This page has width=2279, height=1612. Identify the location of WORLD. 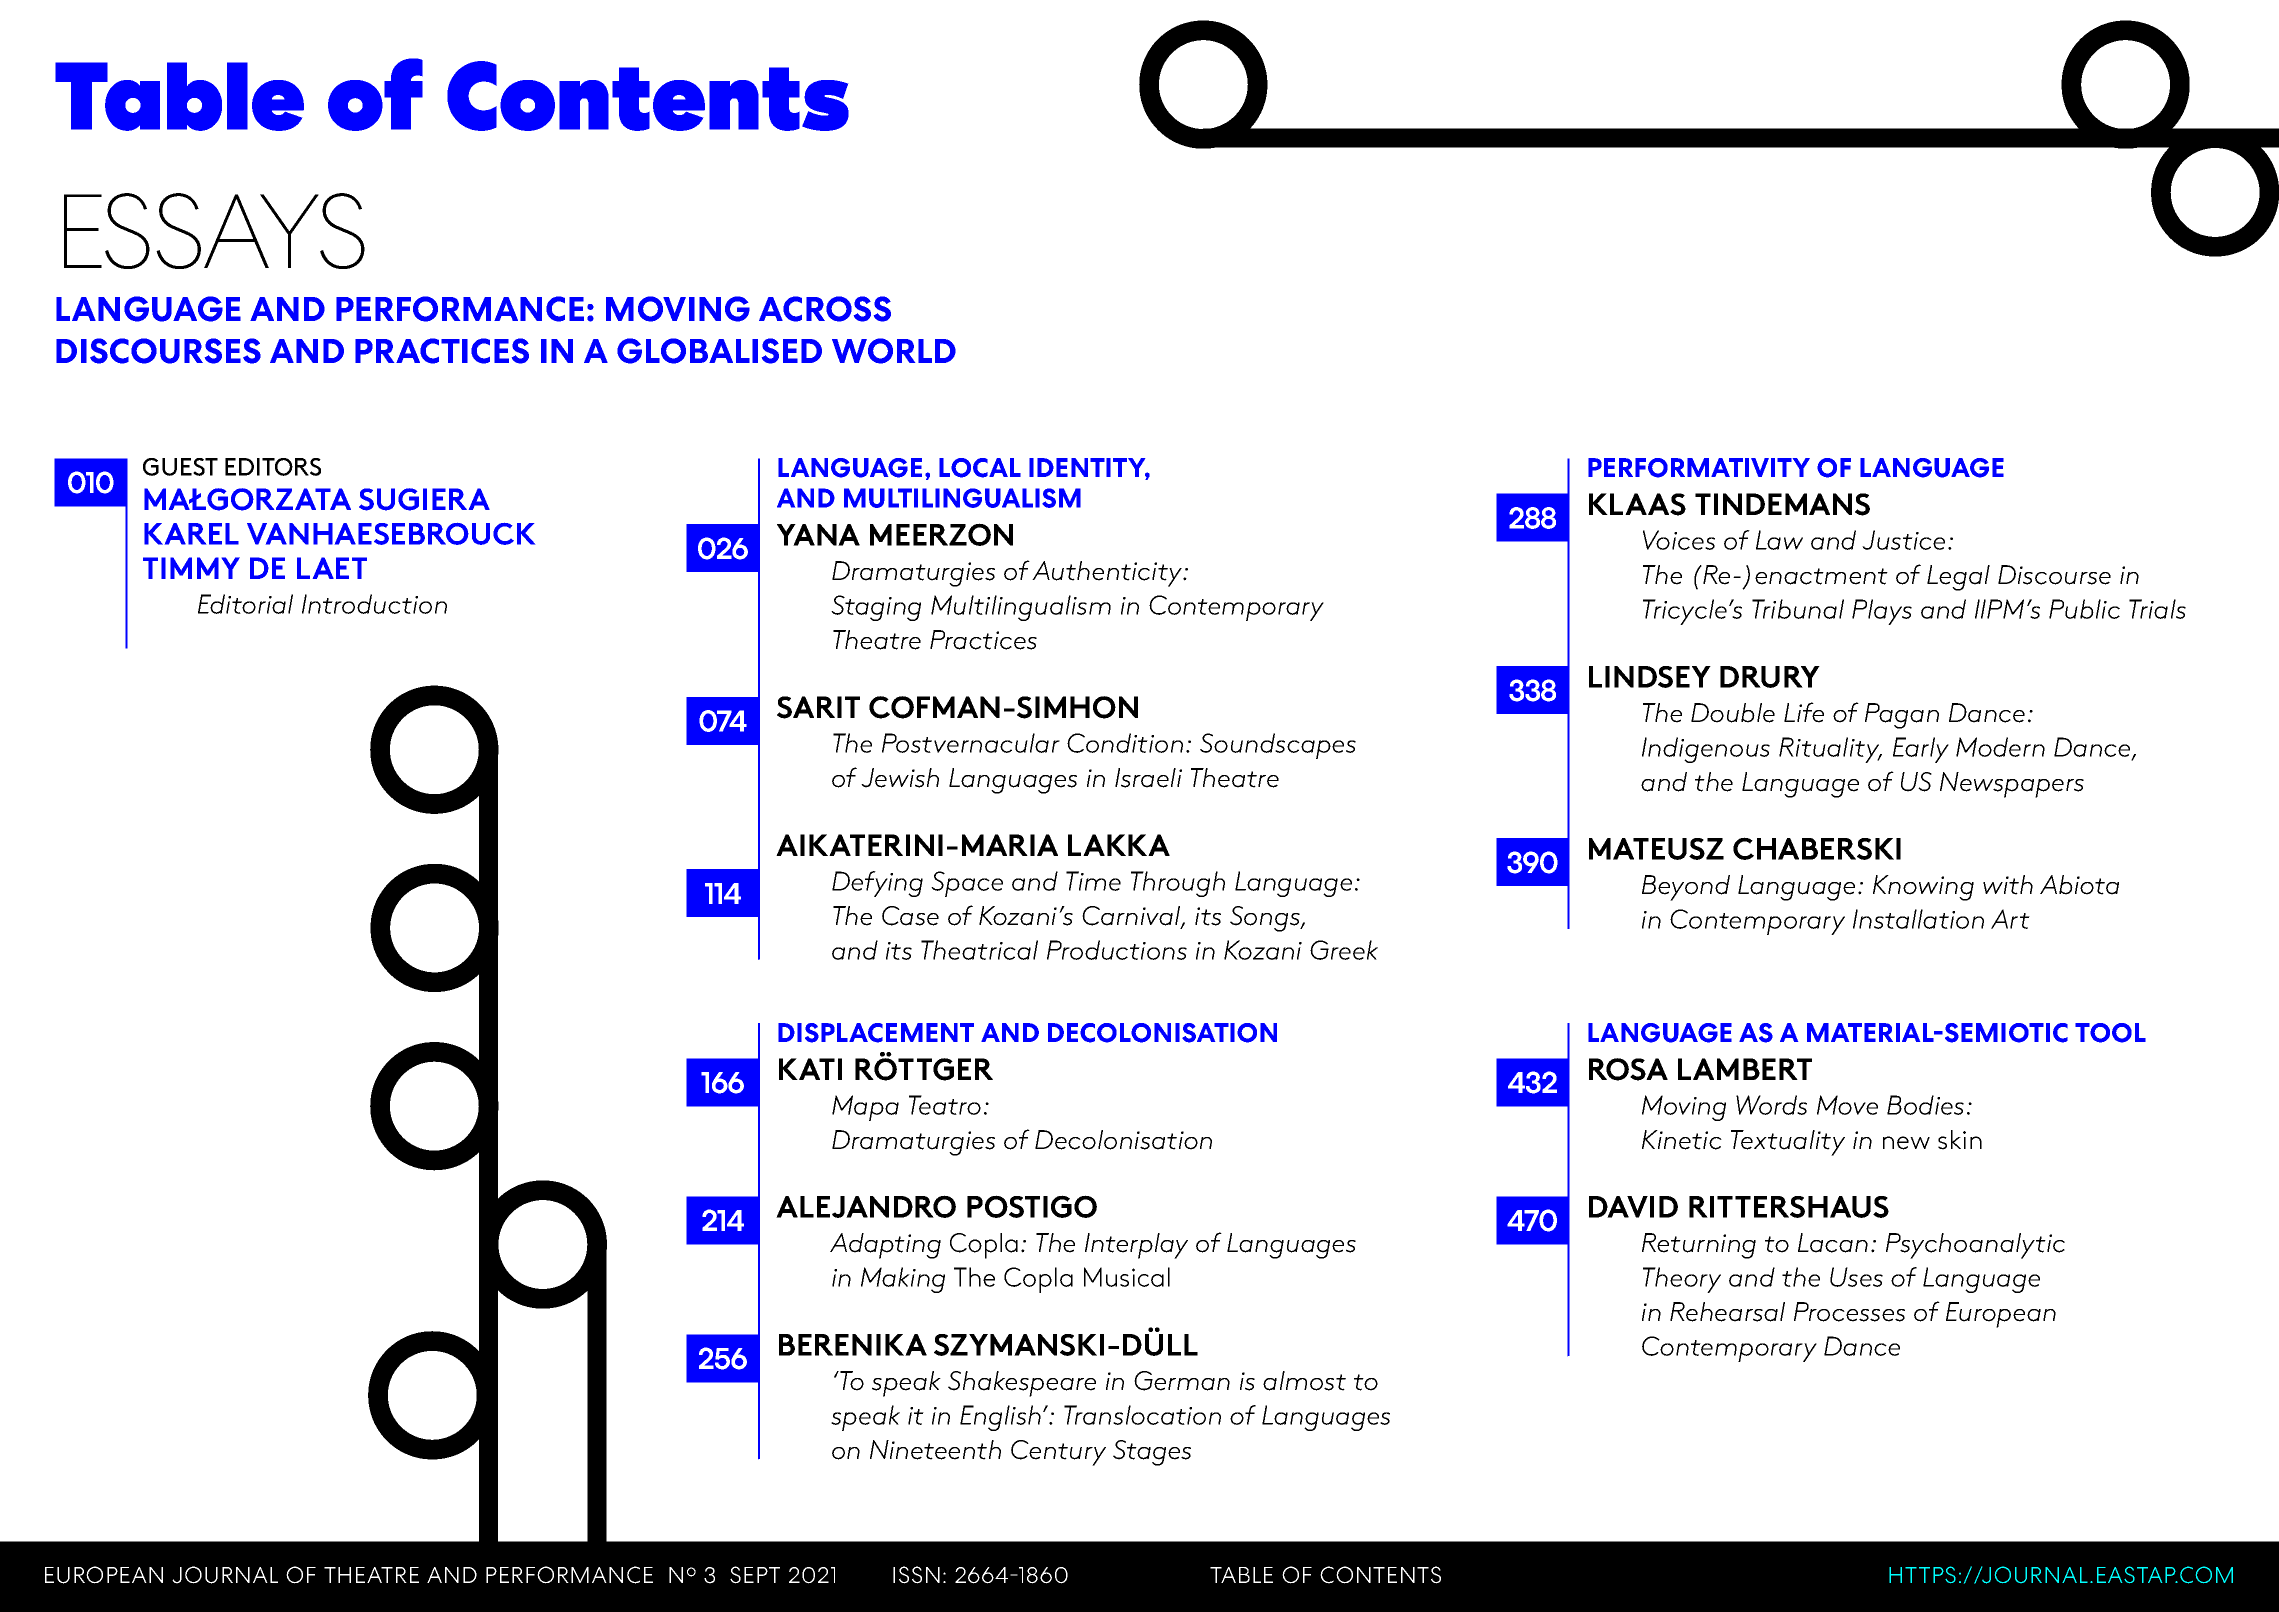
(894, 351).
